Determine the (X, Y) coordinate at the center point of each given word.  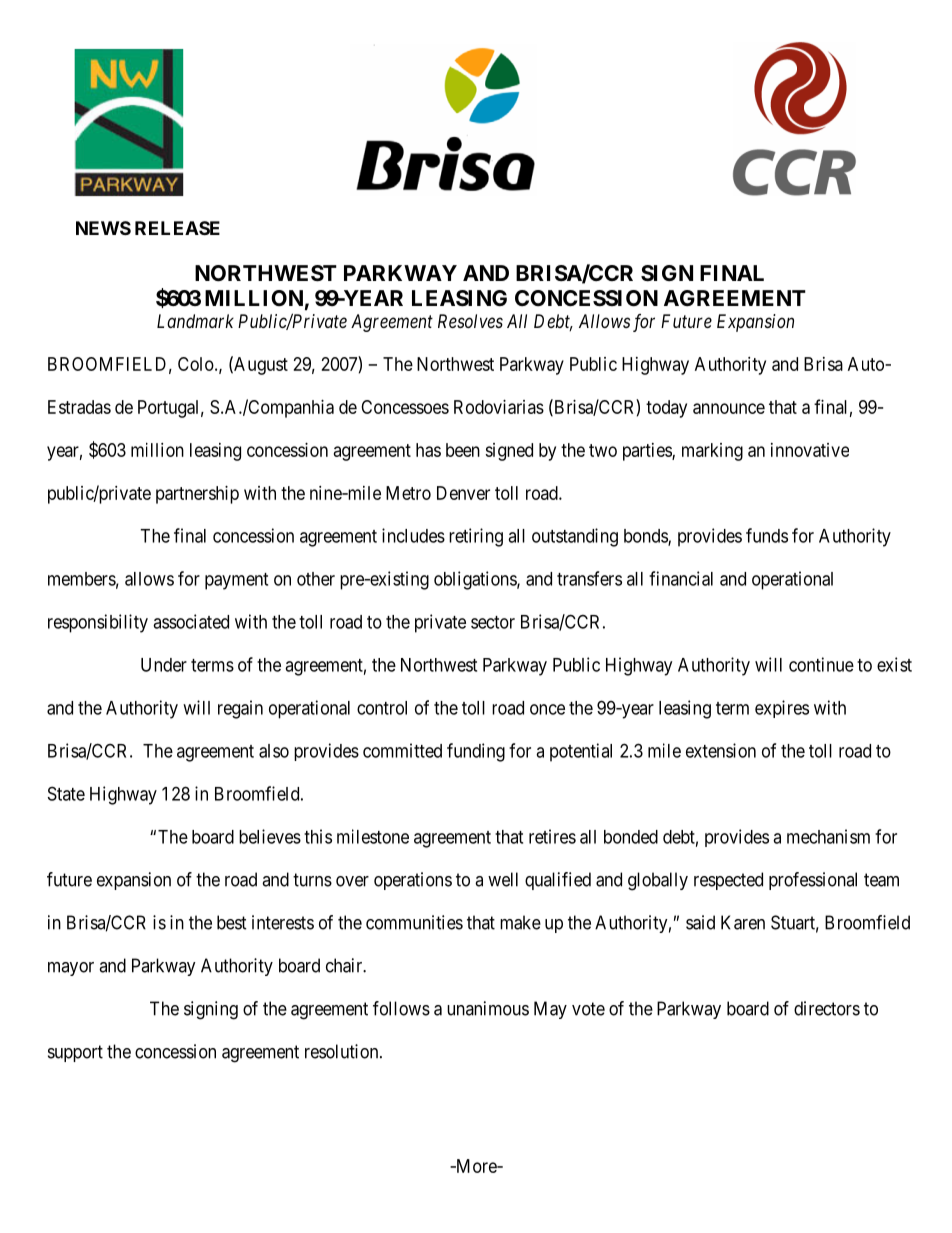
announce (729, 408)
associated (191, 621)
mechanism (828, 836)
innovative (810, 450)
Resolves (470, 321)
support (75, 1053)
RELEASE (177, 228)
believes (270, 836)
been (463, 450)
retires (552, 836)
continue (821, 664)
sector (493, 622)
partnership (197, 495)
